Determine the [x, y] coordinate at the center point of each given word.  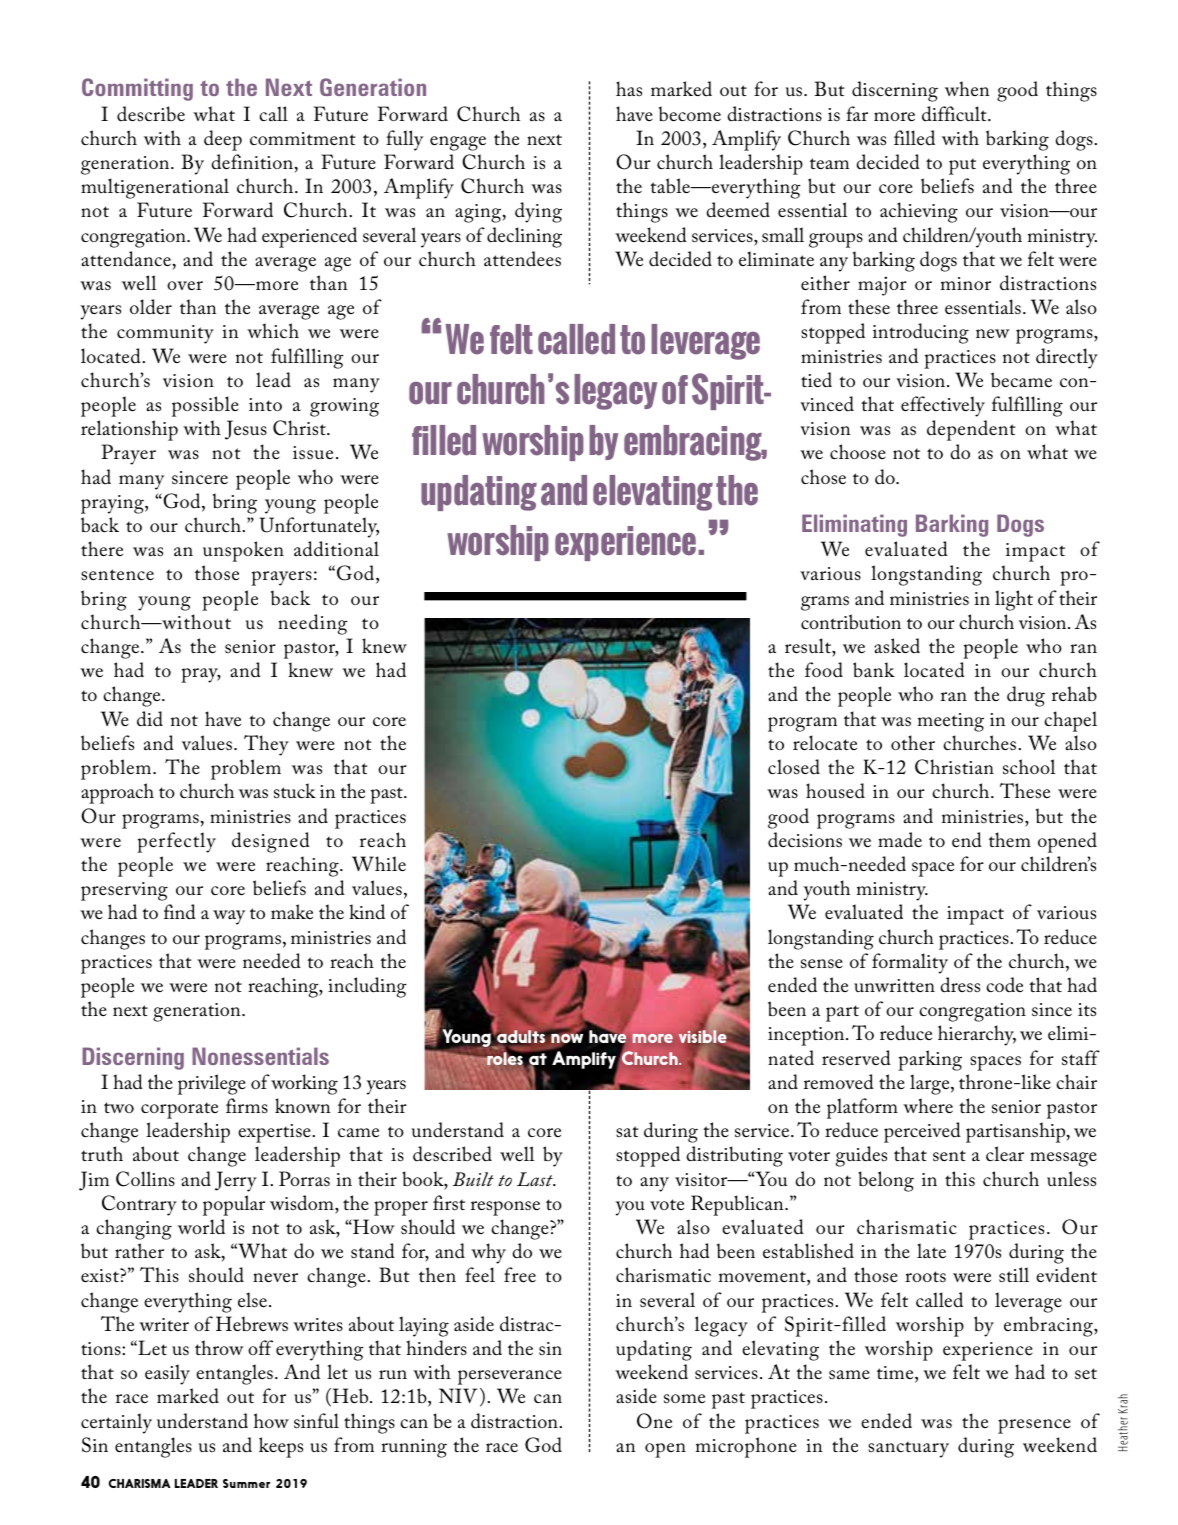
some [684, 1399]
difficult [955, 114]
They [266, 745]
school [1029, 767]
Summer [246, 1483]
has [629, 88]
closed [794, 767]
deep [223, 140]
